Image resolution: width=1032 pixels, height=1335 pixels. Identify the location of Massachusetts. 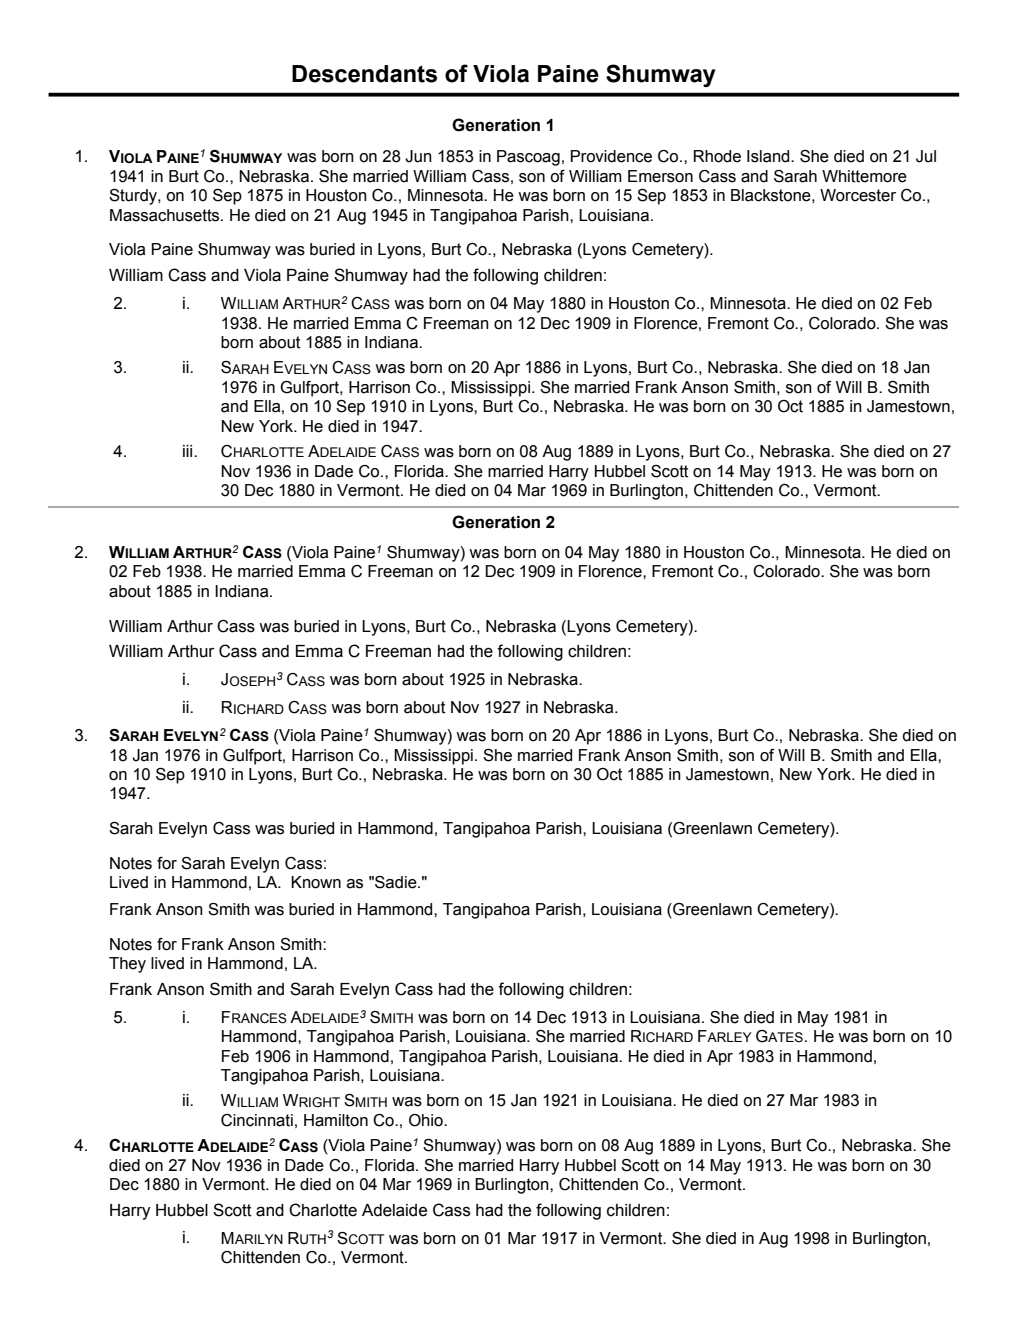
(166, 215).
